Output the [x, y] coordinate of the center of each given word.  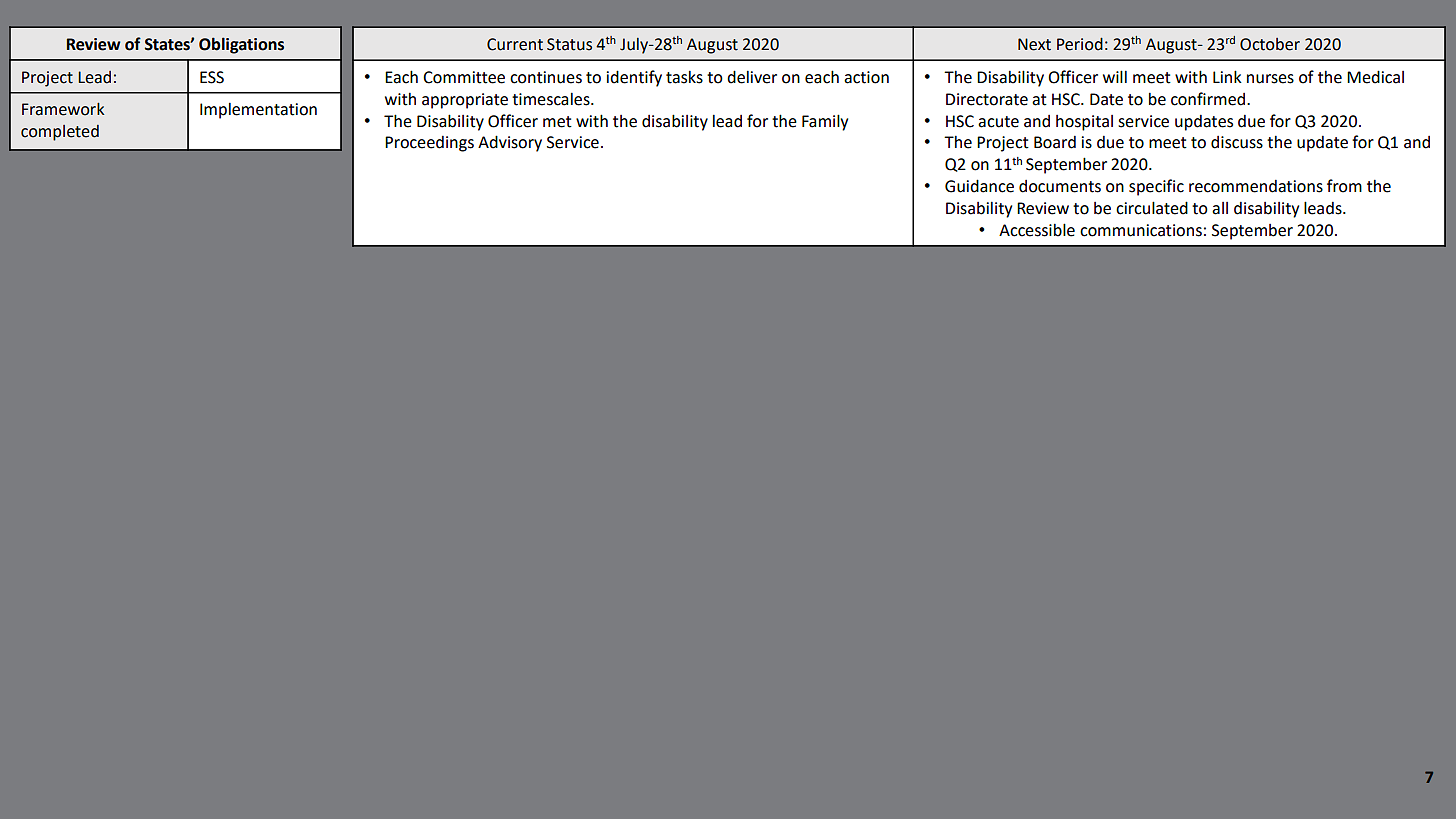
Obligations [241, 45]
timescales [552, 99]
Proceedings [429, 144]
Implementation [258, 110]
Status [569, 44]
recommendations [1256, 186]
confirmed [1208, 99]
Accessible [1037, 230]
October [1270, 44]
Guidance [979, 186]
